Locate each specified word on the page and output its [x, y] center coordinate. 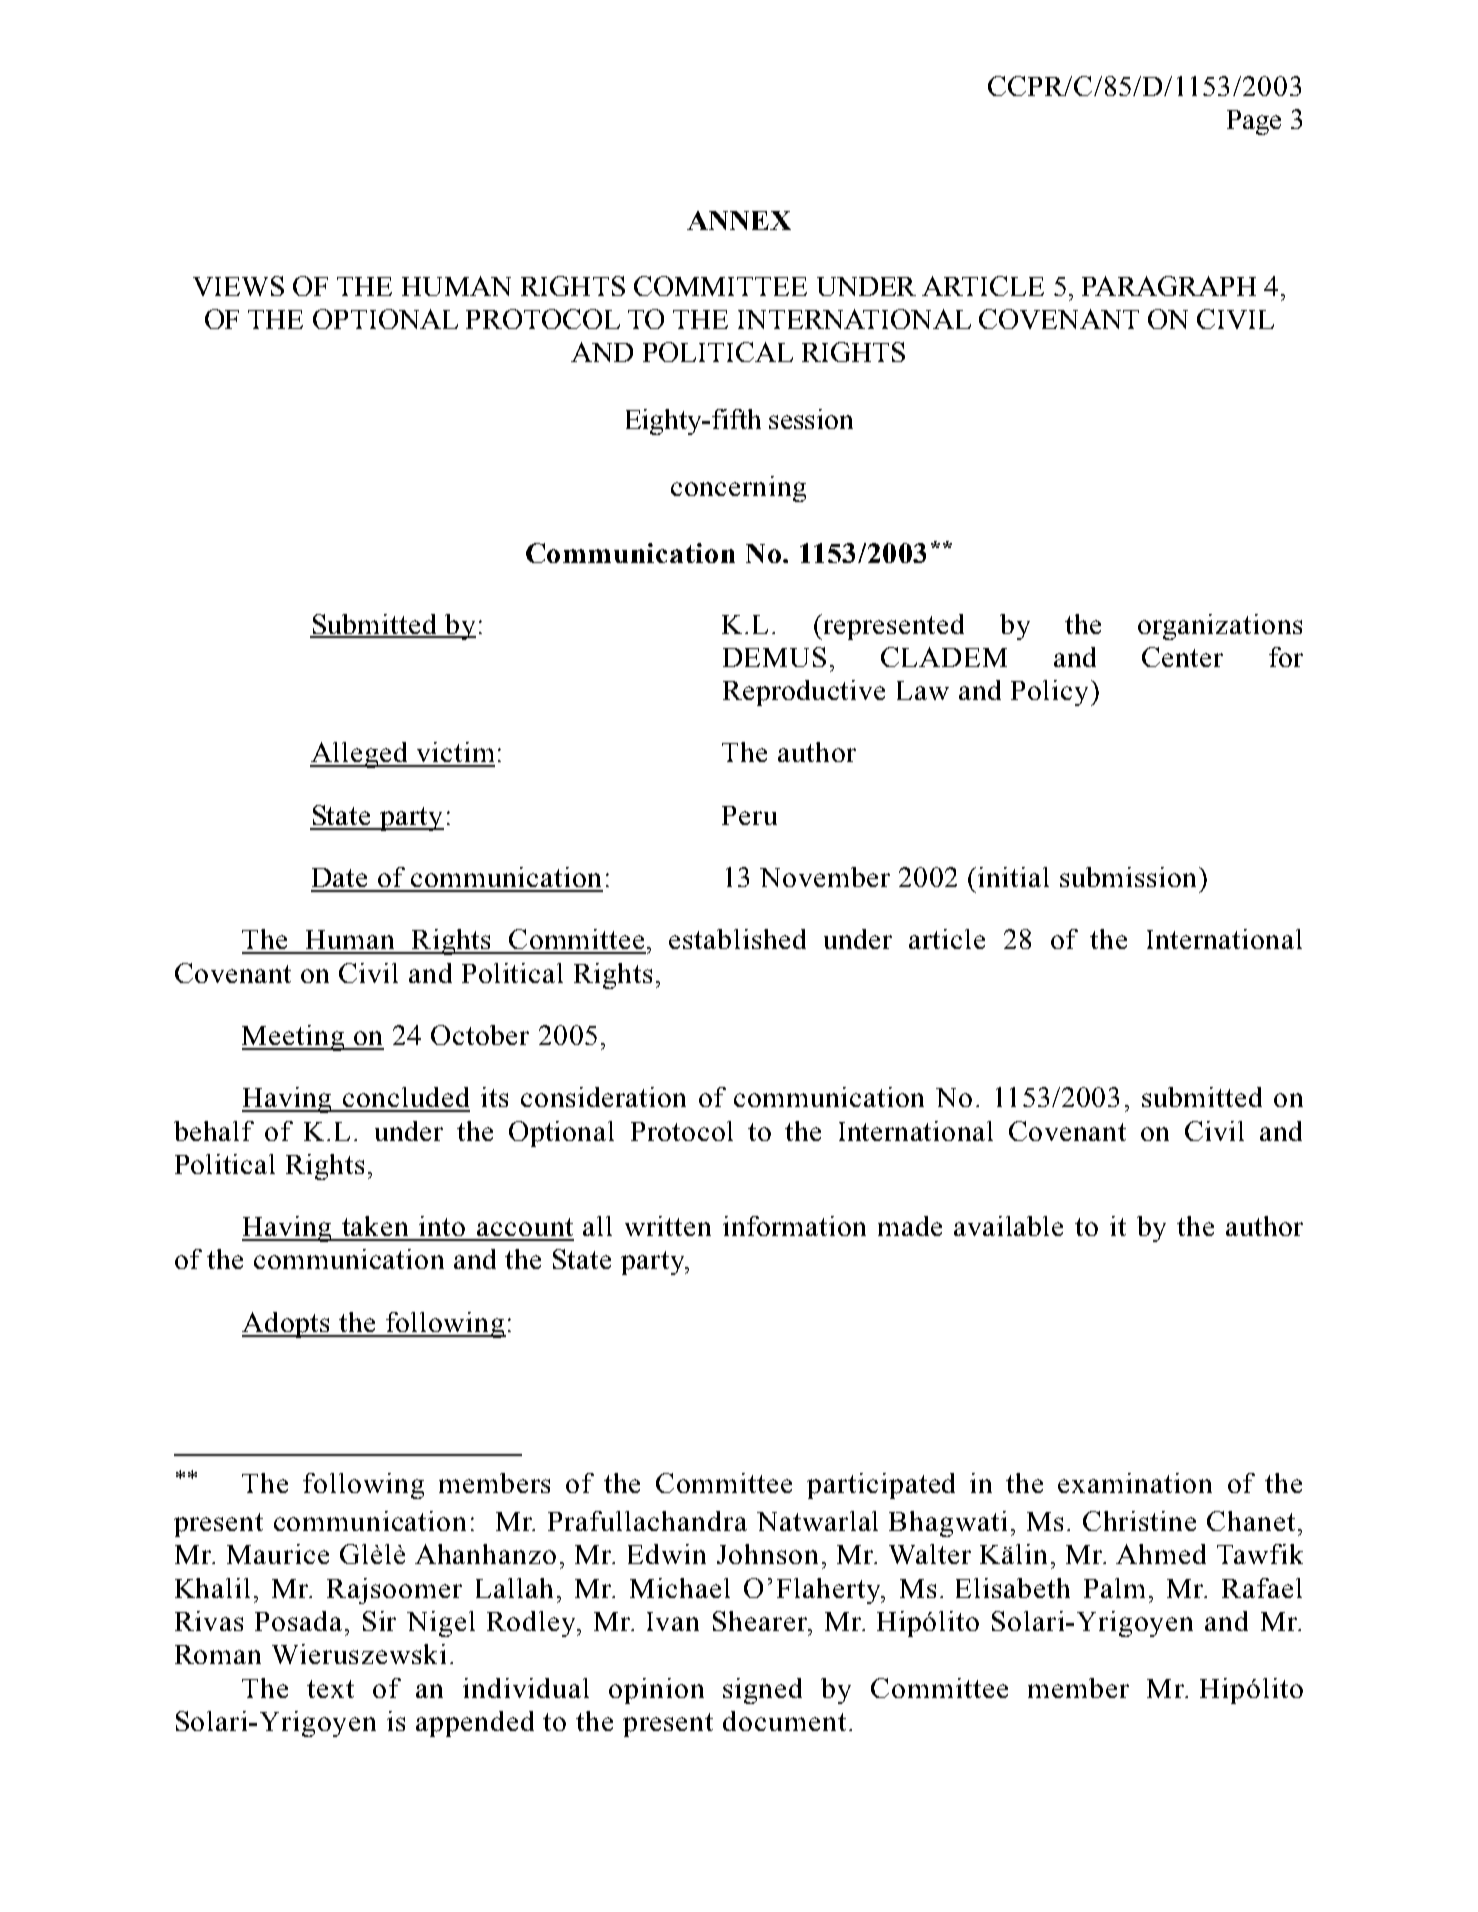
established [737, 939]
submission [1130, 877]
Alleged [360, 755]
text [330, 1689]
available [1008, 1226]
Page [1254, 122]
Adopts [287, 1325]
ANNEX [739, 220]
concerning [738, 489]
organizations [1220, 627]
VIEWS [238, 286]
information [794, 1226]
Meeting [294, 1038]
